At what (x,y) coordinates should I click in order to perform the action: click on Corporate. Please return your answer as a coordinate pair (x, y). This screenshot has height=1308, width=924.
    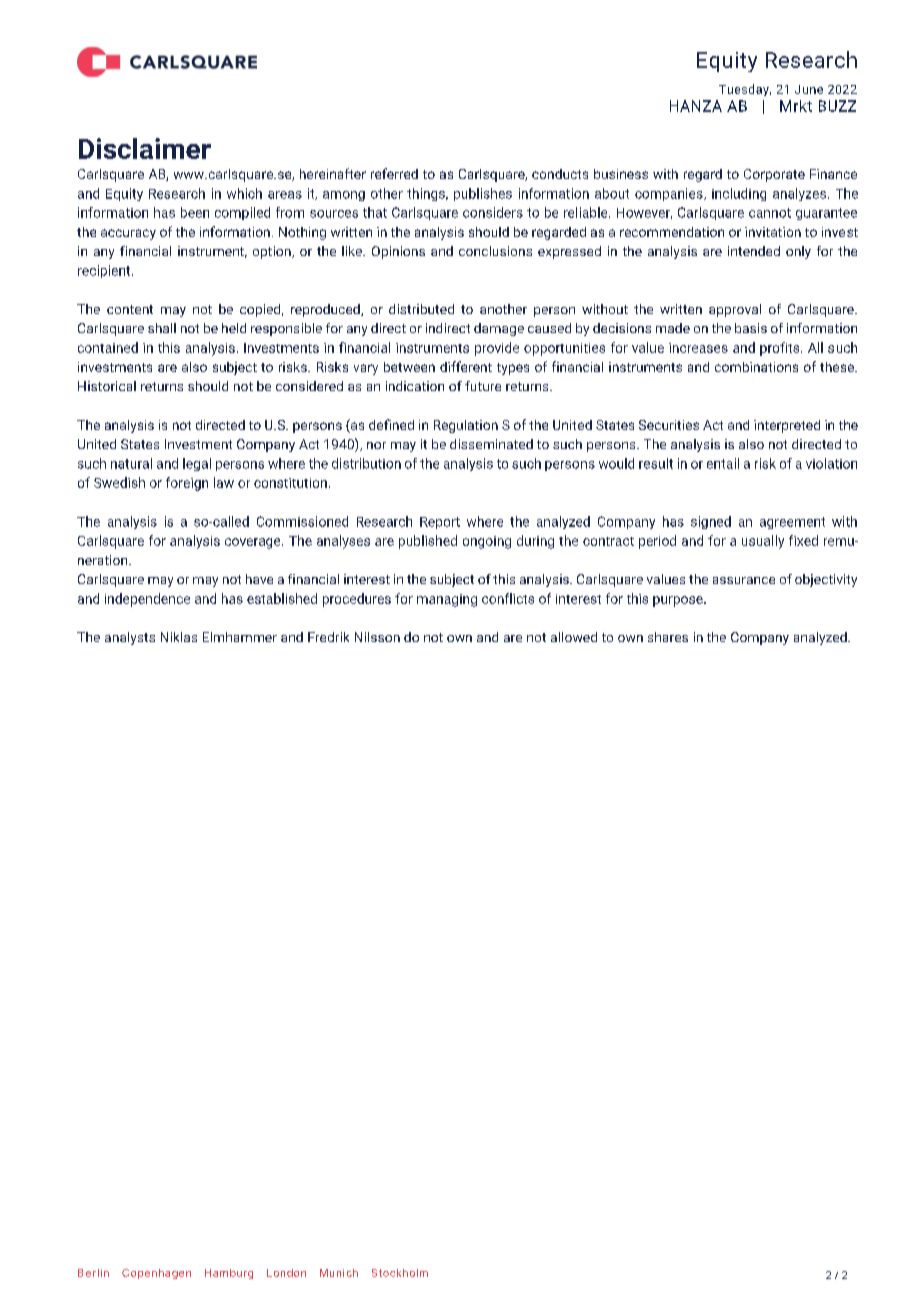
    Looking at the image, I should click on (774, 175).
